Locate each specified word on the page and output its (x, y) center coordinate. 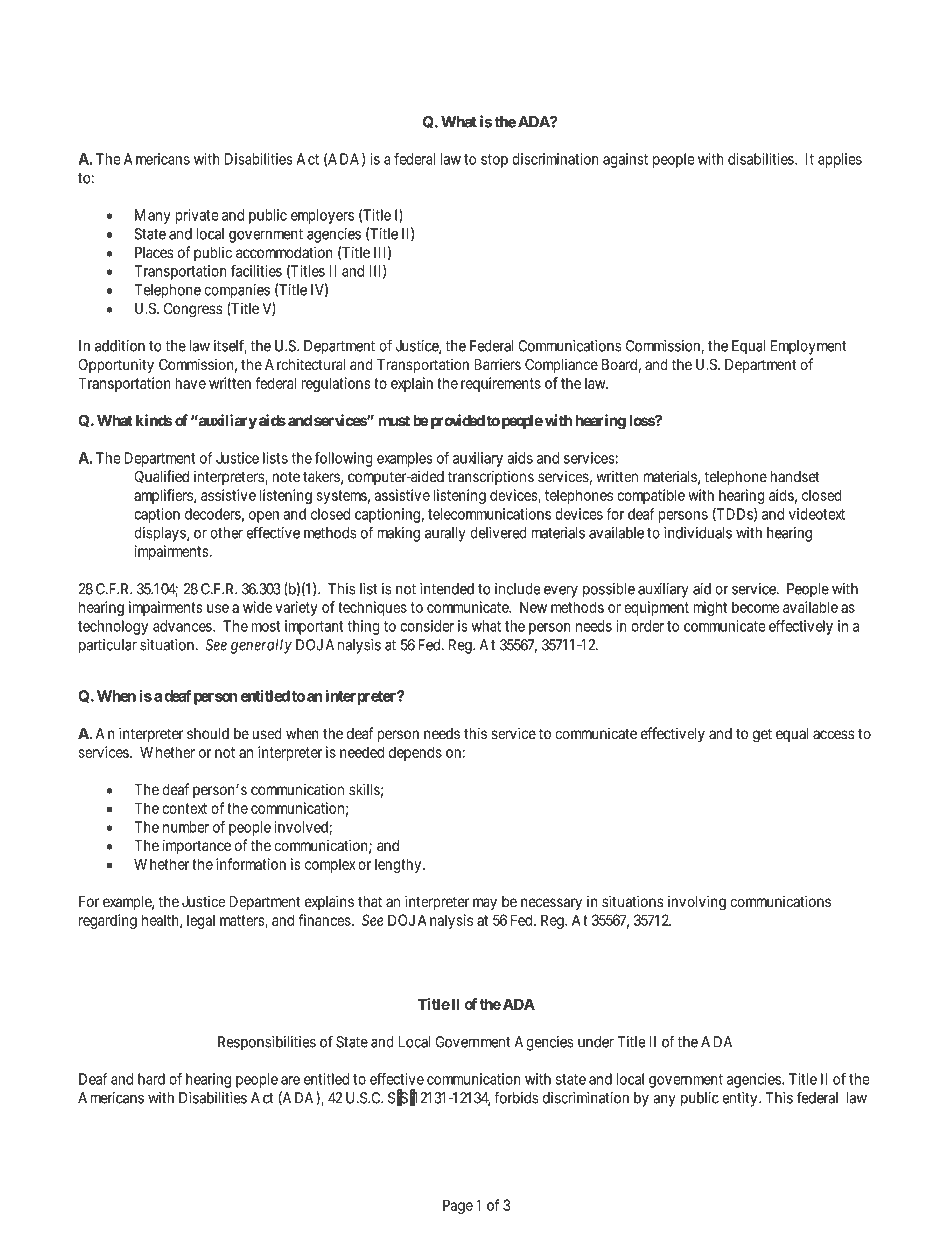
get (762, 735)
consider (427, 626)
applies (840, 160)
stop (494, 161)
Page (458, 1206)
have (190, 383)
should (208, 734)
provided (456, 421)
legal (201, 922)
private (196, 216)
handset (795, 477)
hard (151, 1079)
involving (697, 903)
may (485, 904)
